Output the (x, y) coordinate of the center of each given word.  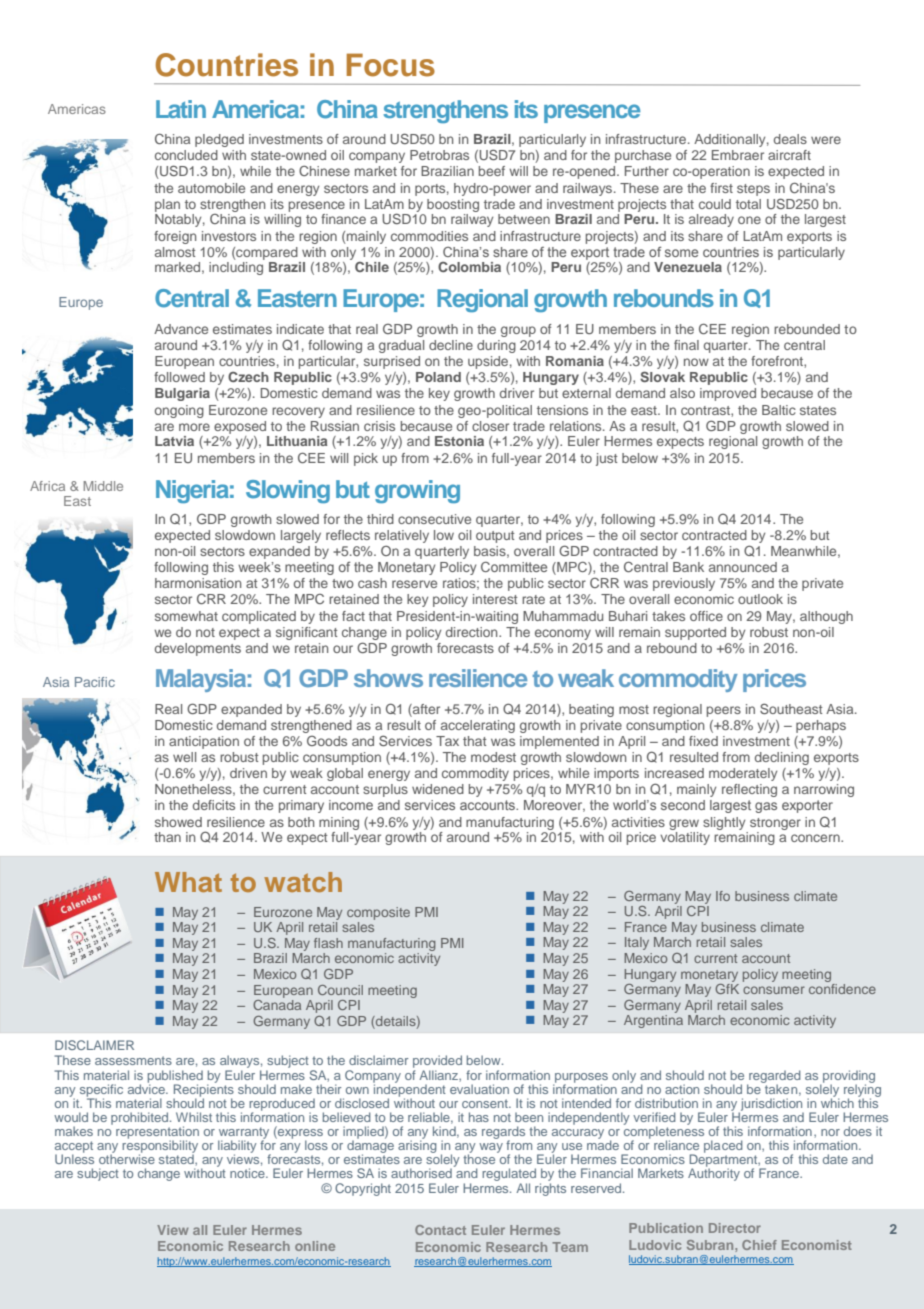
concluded (186, 155)
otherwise (127, 1158)
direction (473, 632)
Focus (391, 65)
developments (198, 649)
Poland (438, 377)
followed (179, 377)
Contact (440, 1230)
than (167, 837)
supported (695, 633)
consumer (774, 990)
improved (728, 394)
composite (378, 913)
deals (790, 139)
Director (735, 1228)
